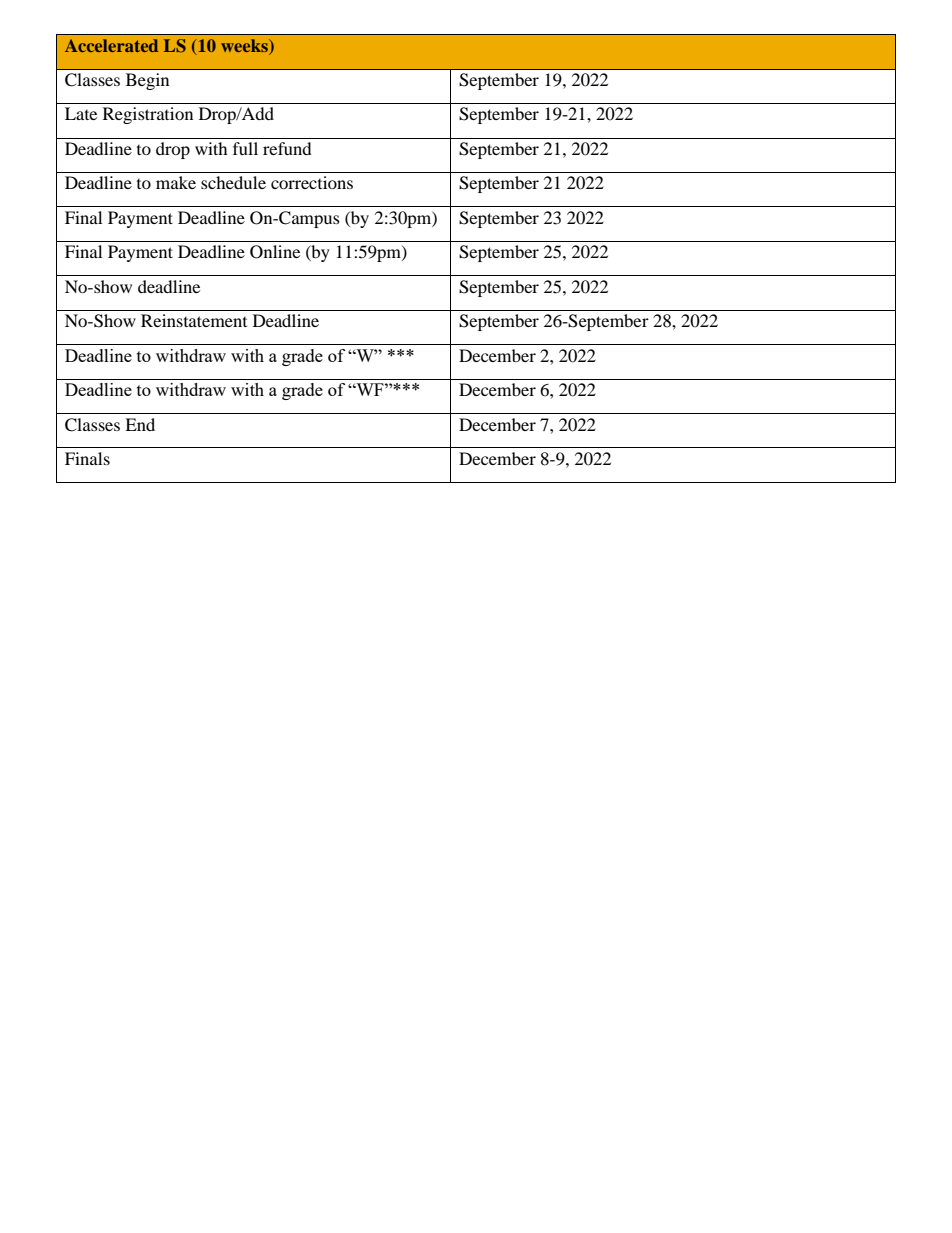 This page has height=1233, width=952. I want to click on weeks, so click(245, 45).
